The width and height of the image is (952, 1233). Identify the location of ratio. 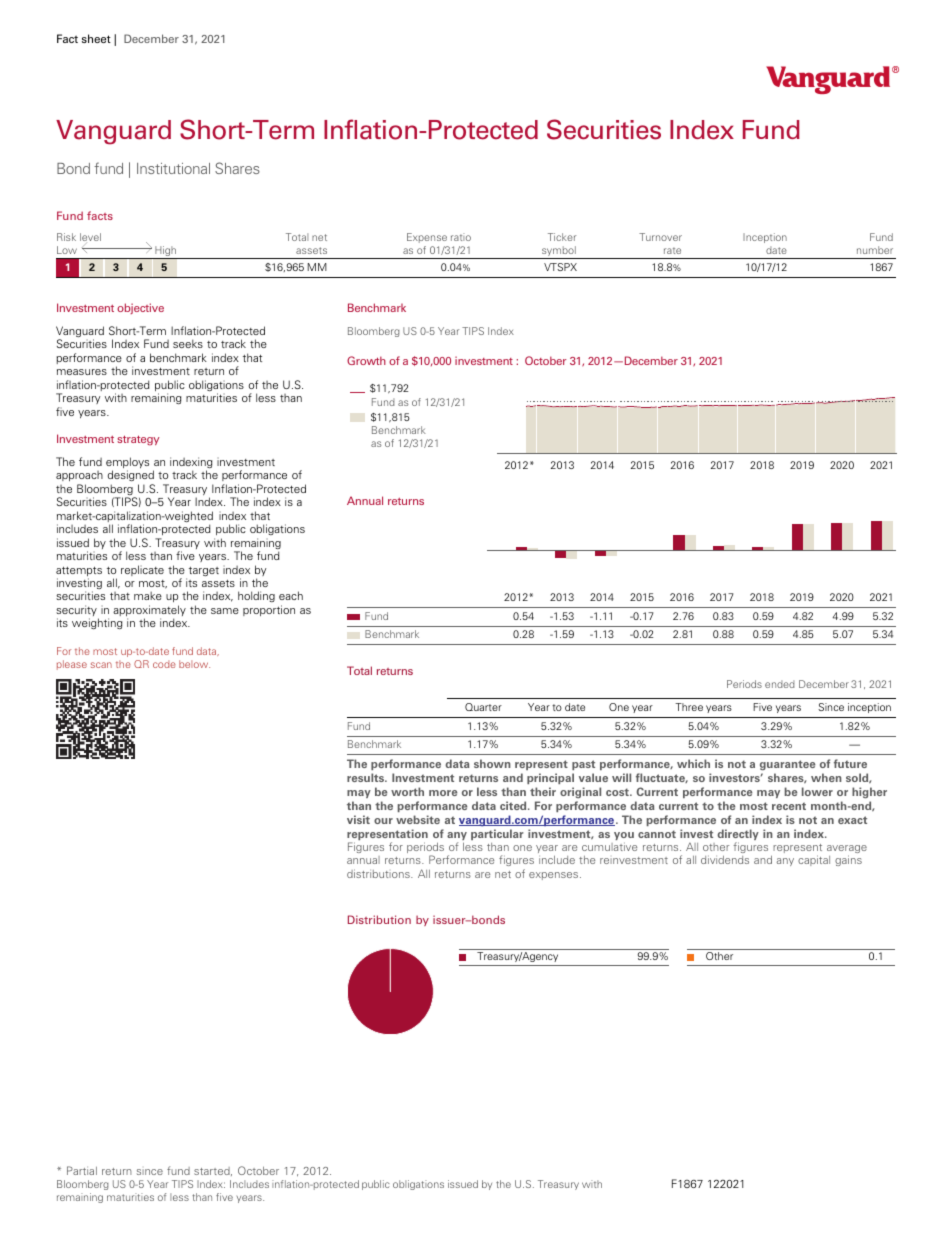
(461, 237).
